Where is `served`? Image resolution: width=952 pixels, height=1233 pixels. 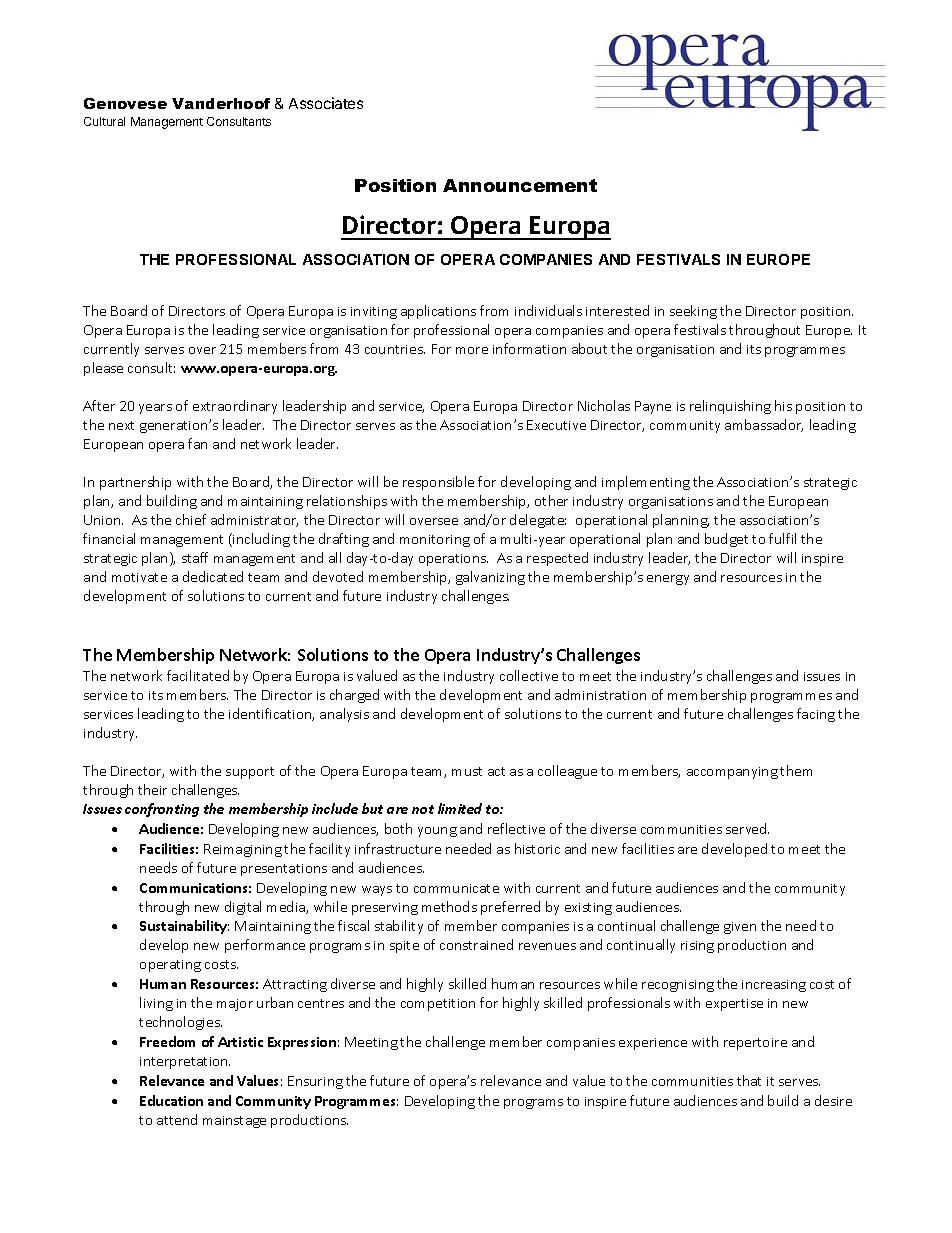 served is located at coordinates (747, 828).
